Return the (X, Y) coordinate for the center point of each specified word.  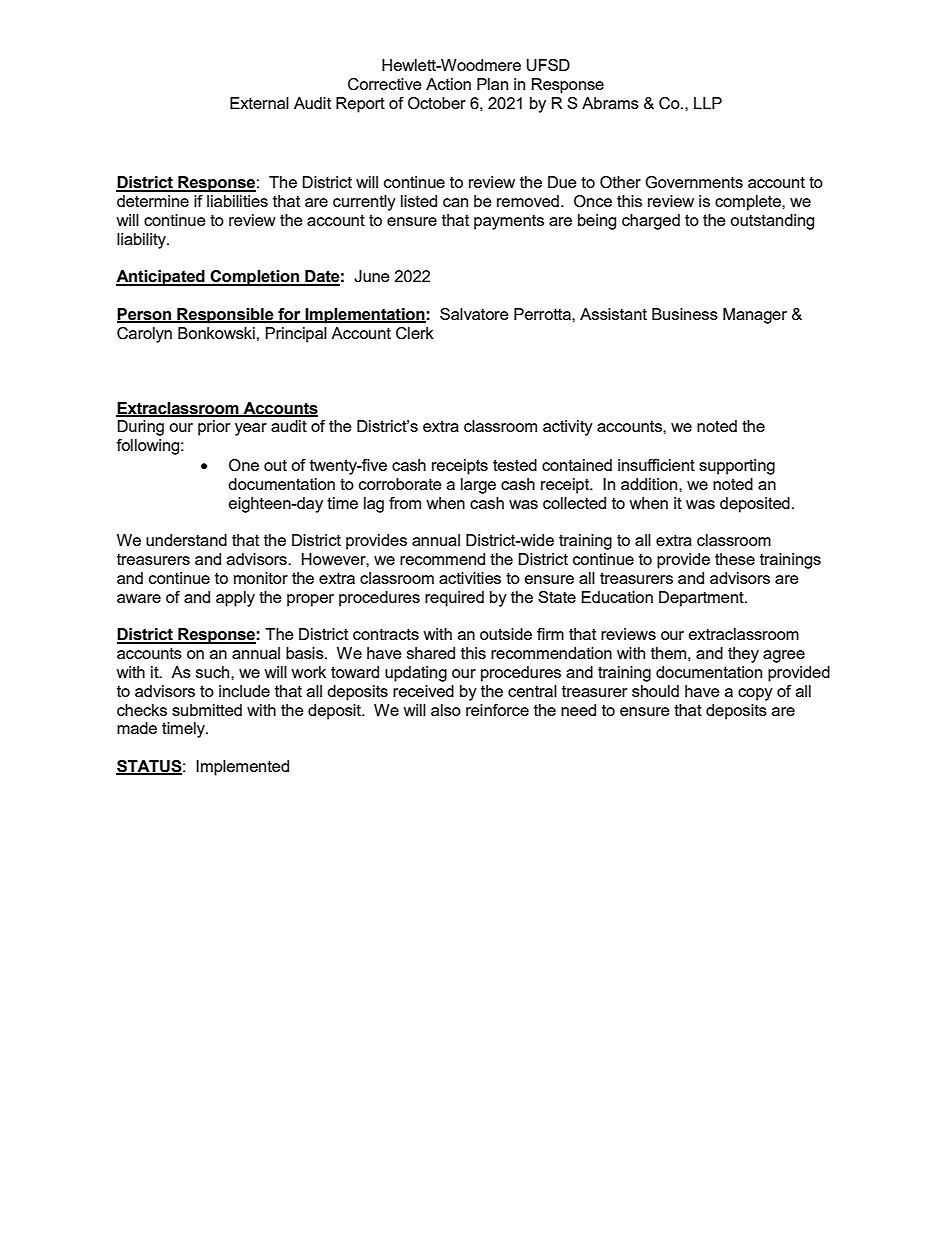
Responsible (225, 316)
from (405, 503)
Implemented (242, 768)
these (735, 559)
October (437, 103)
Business (685, 314)
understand (186, 540)
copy (755, 694)
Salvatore (474, 314)
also (446, 710)
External (259, 103)
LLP (708, 103)
